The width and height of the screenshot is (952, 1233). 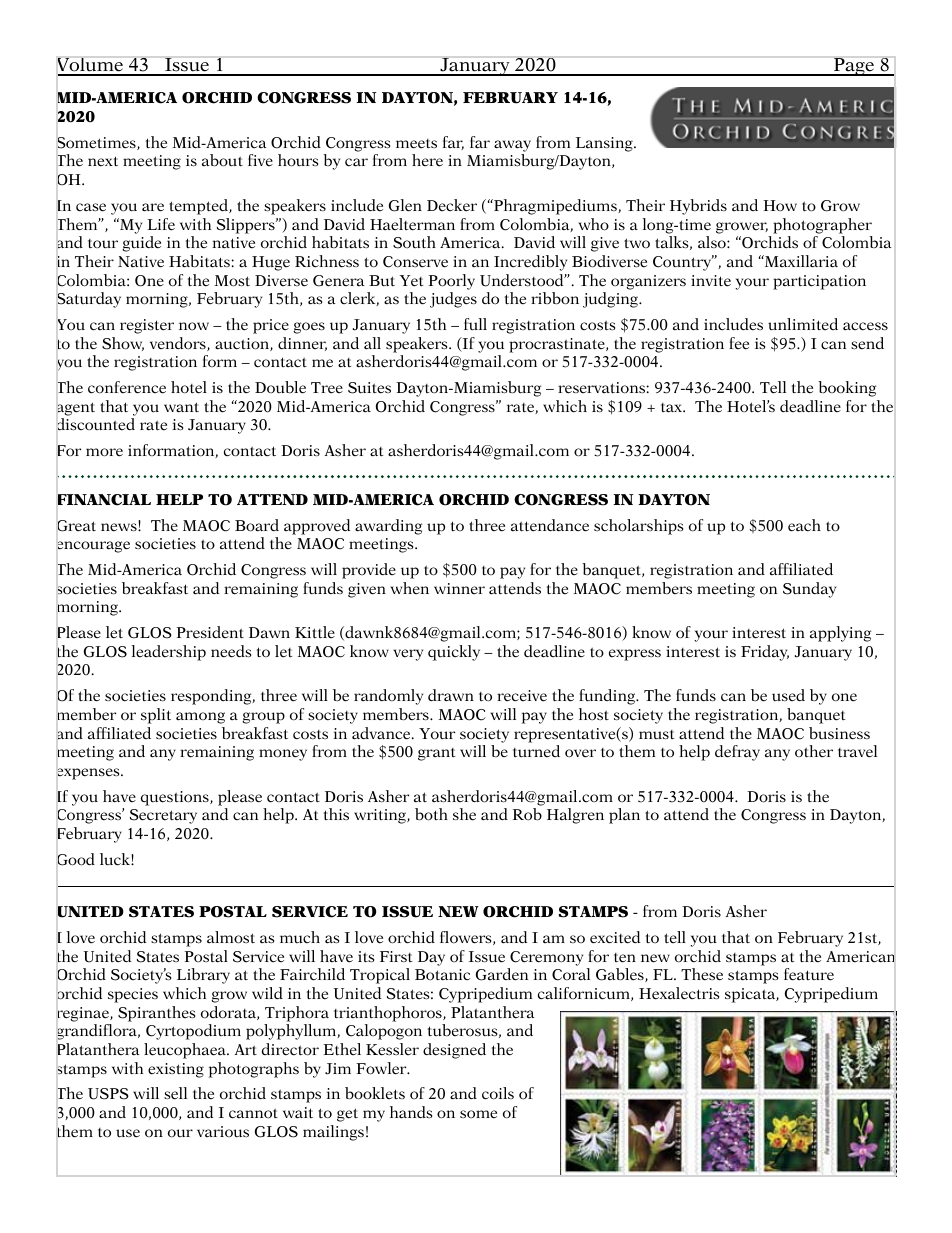 What do you see at coordinates (739, 343) in the screenshot?
I see `fee` at bounding box center [739, 343].
